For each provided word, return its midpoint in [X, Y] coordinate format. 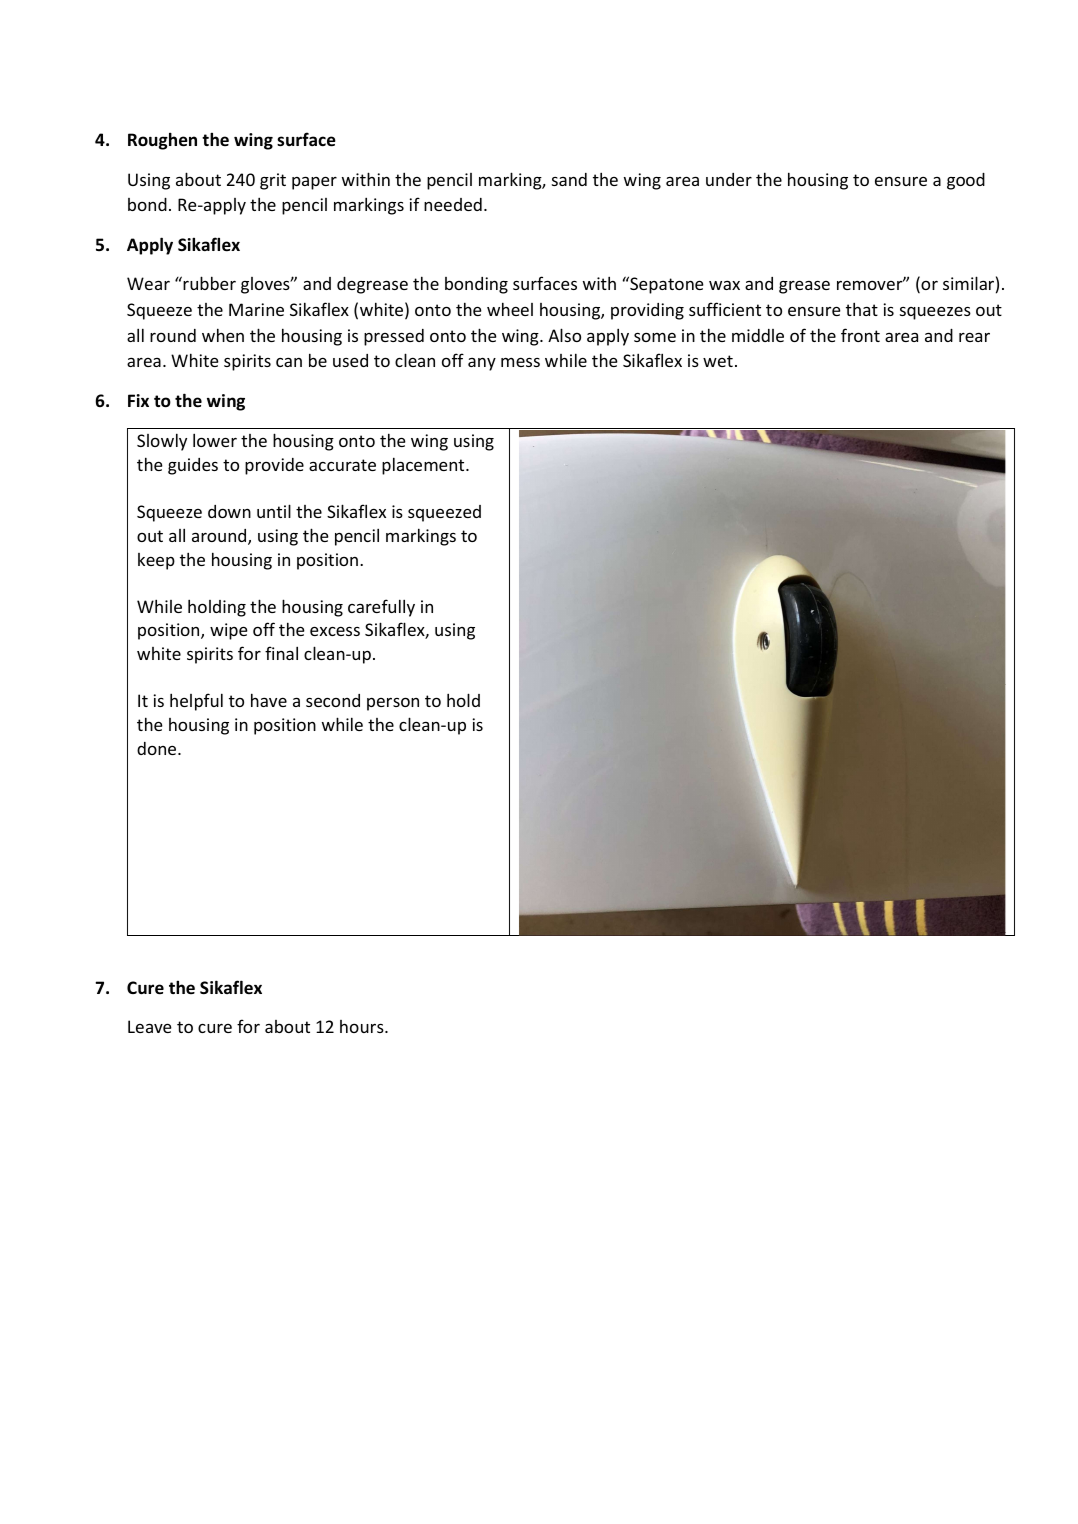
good [966, 181]
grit [273, 181]
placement [424, 466]
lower [215, 440]
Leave [150, 1026]
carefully [381, 608]
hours [363, 1026]
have [269, 700]
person [393, 704]
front [860, 335]
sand [569, 179]
